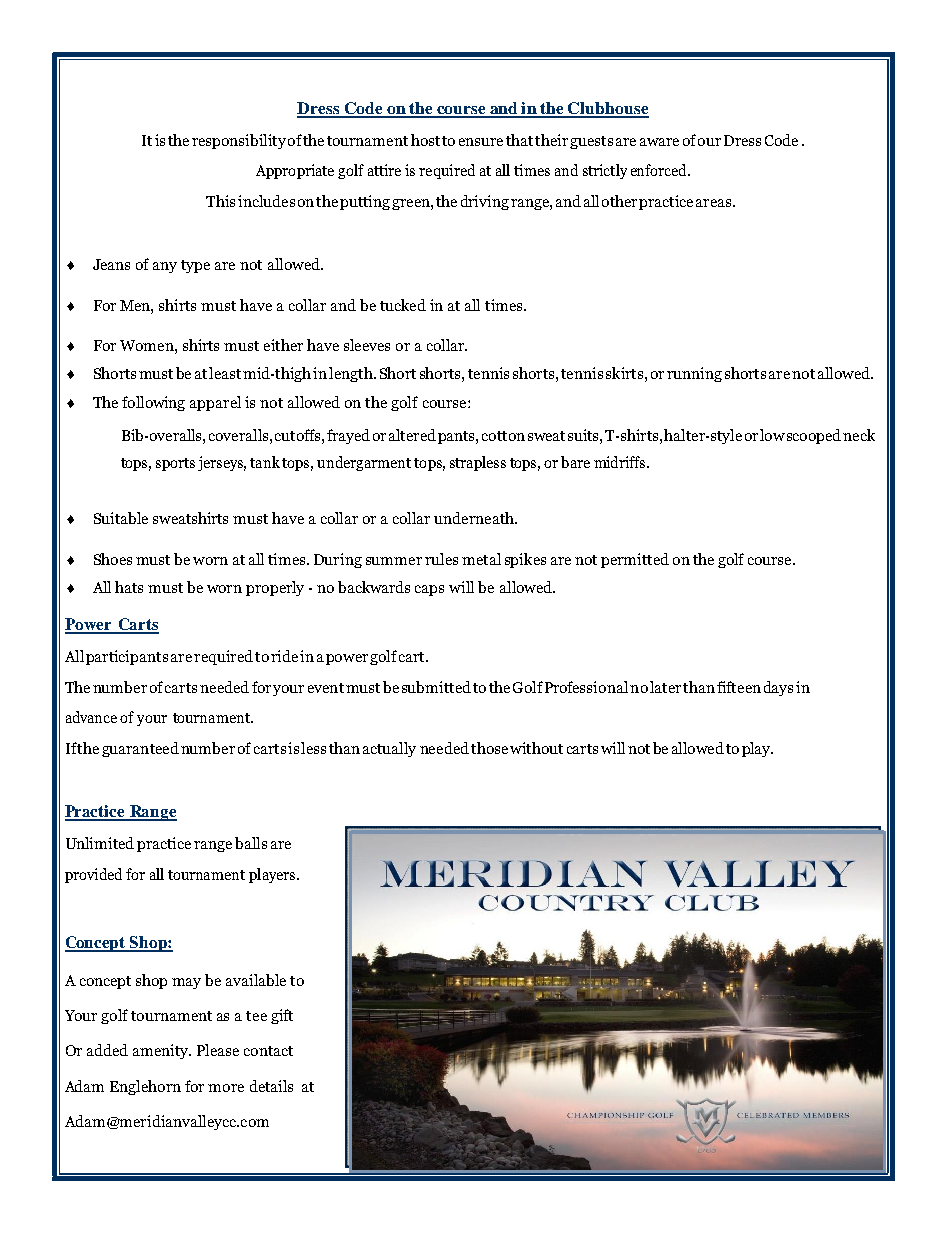 The height and width of the screenshot is (1233, 952). What do you see at coordinates (536, 748) in the screenshot?
I see `without` at bounding box center [536, 748].
